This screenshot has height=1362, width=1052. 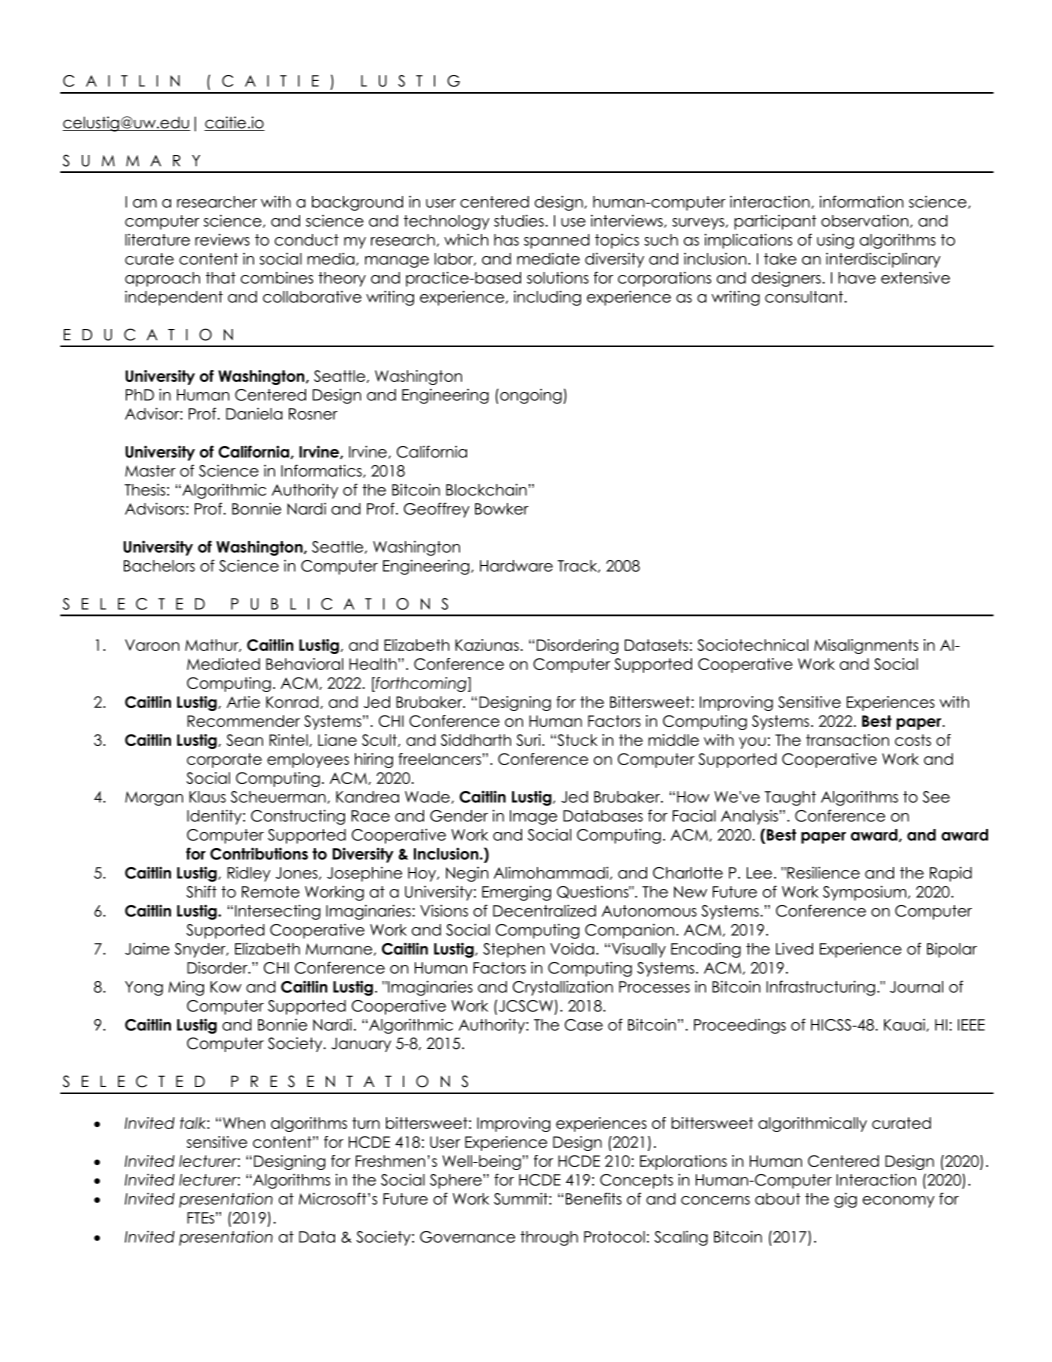 What do you see at coordinates (516, 566) in the screenshot?
I see `Hardware` at bounding box center [516, 566].
